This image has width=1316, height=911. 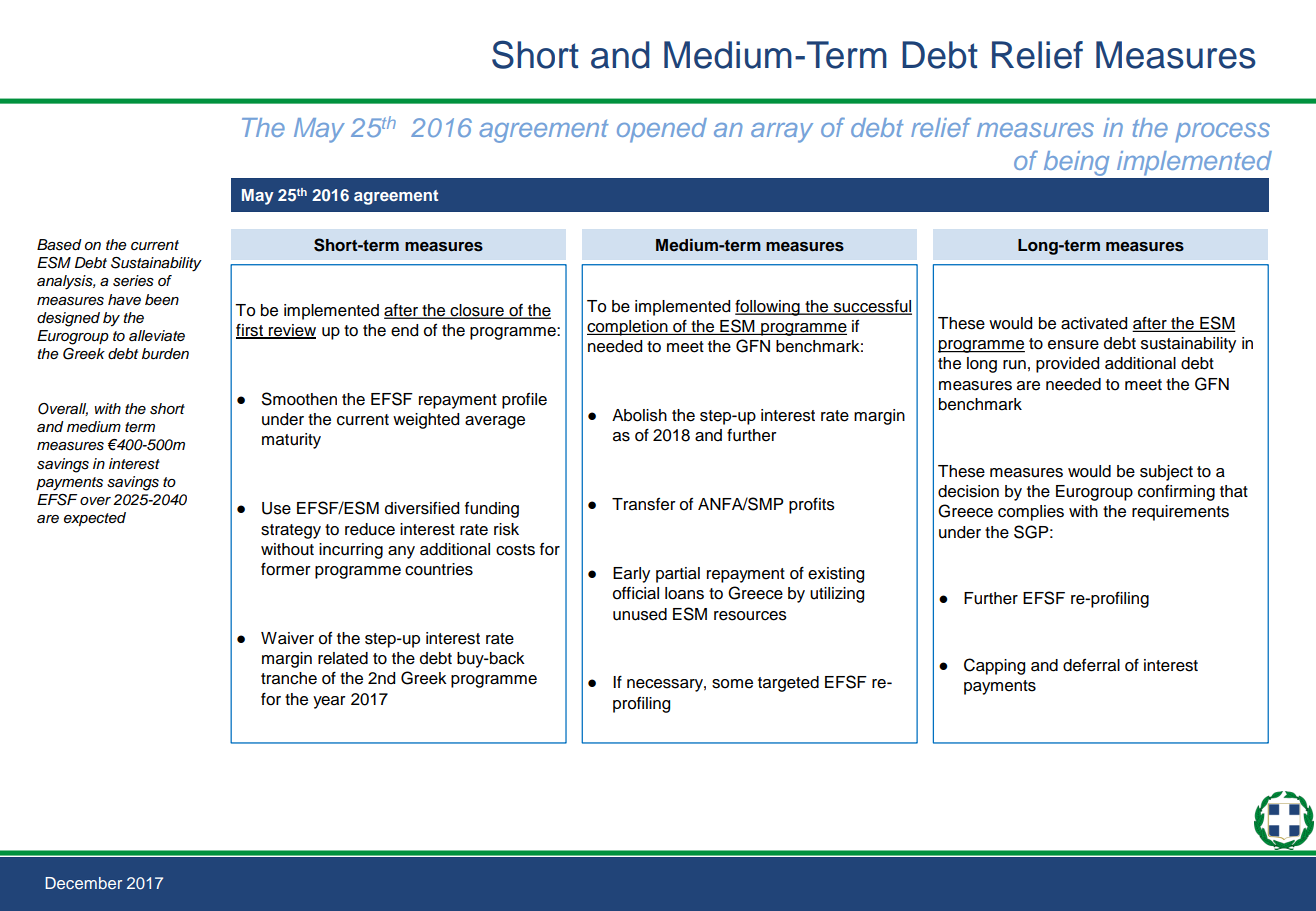 What do you see at coordinates (1222, 133) in the image?
I see `process` at bounding box center [1222, 133].
